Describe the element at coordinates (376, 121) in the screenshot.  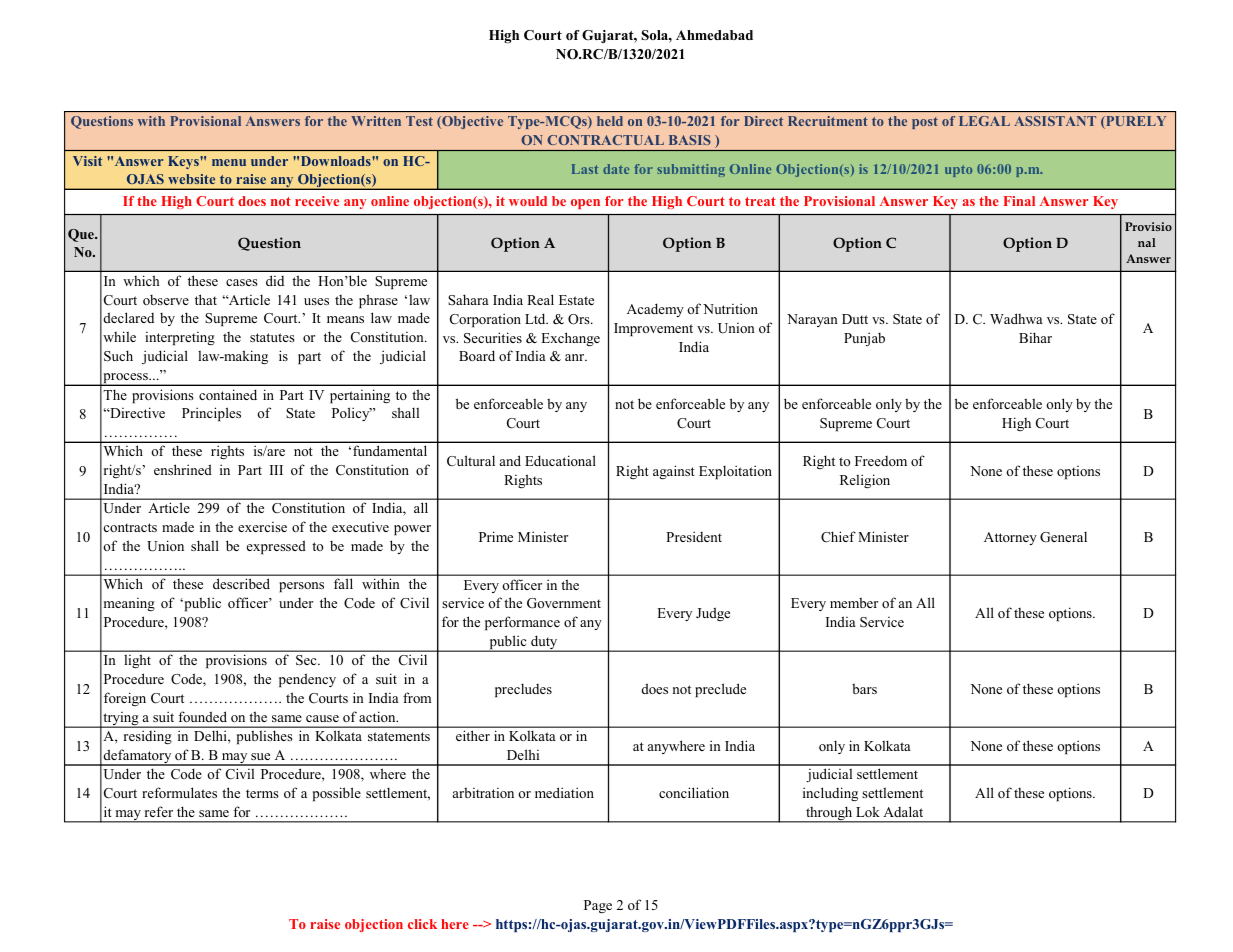
I see `Written` at that location.
